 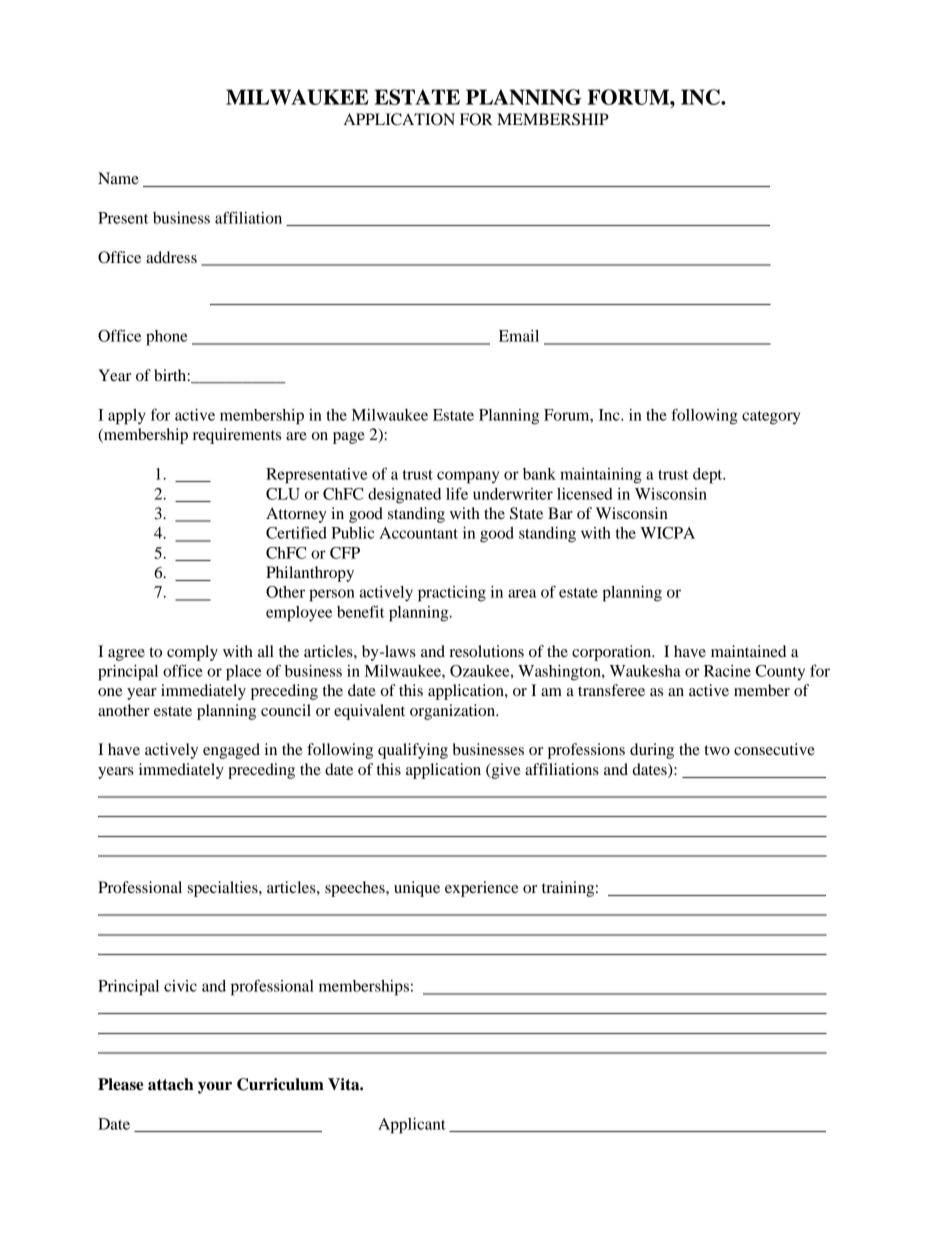 I want to click on two, so click(x=717, y=750).
